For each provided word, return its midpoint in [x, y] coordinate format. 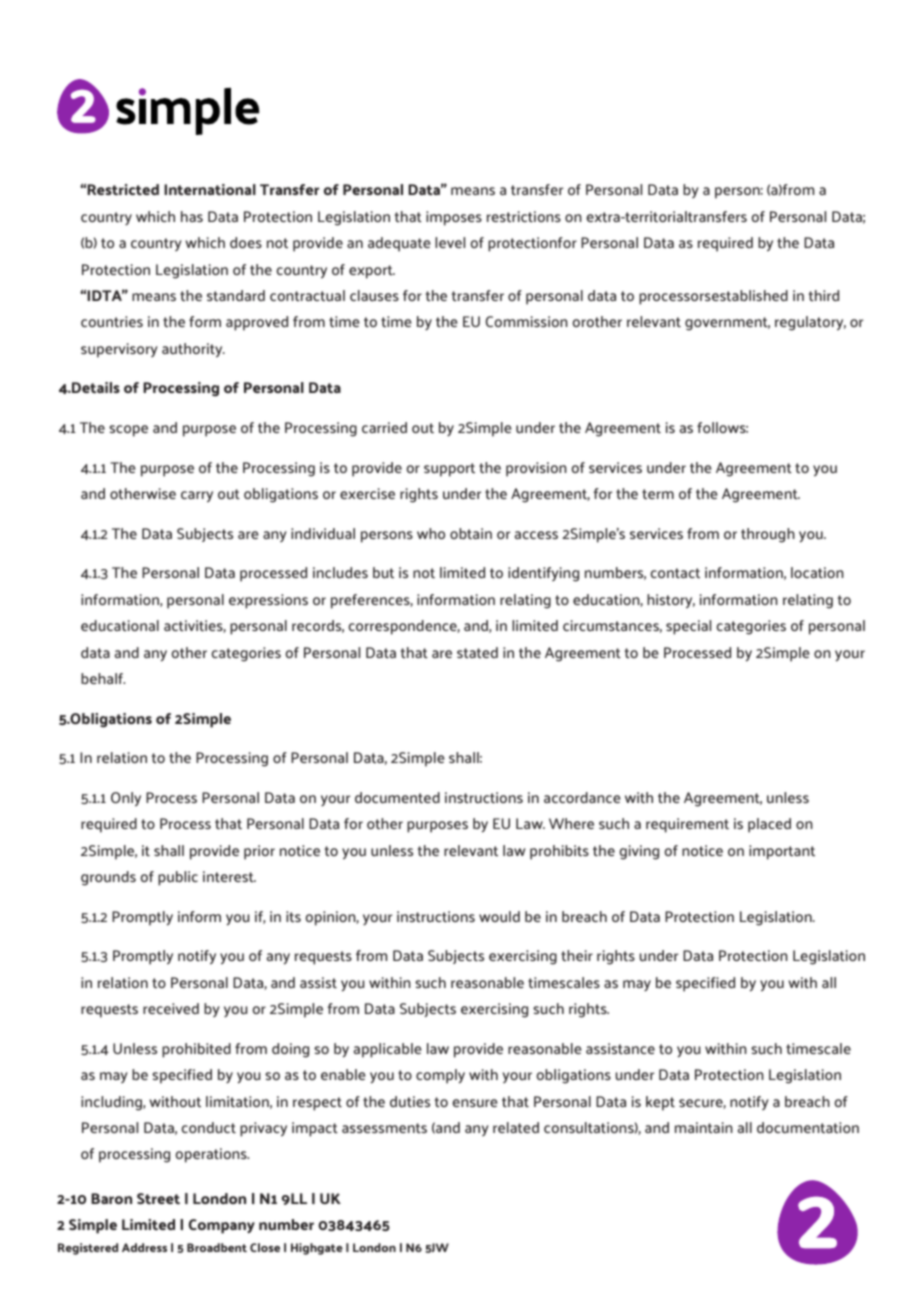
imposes [454, 218]
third [824, 295]
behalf [103, 678]
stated [477, 652]
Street [158, 1199]
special [688, 627]
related [516, 1127]
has [192, 216]
